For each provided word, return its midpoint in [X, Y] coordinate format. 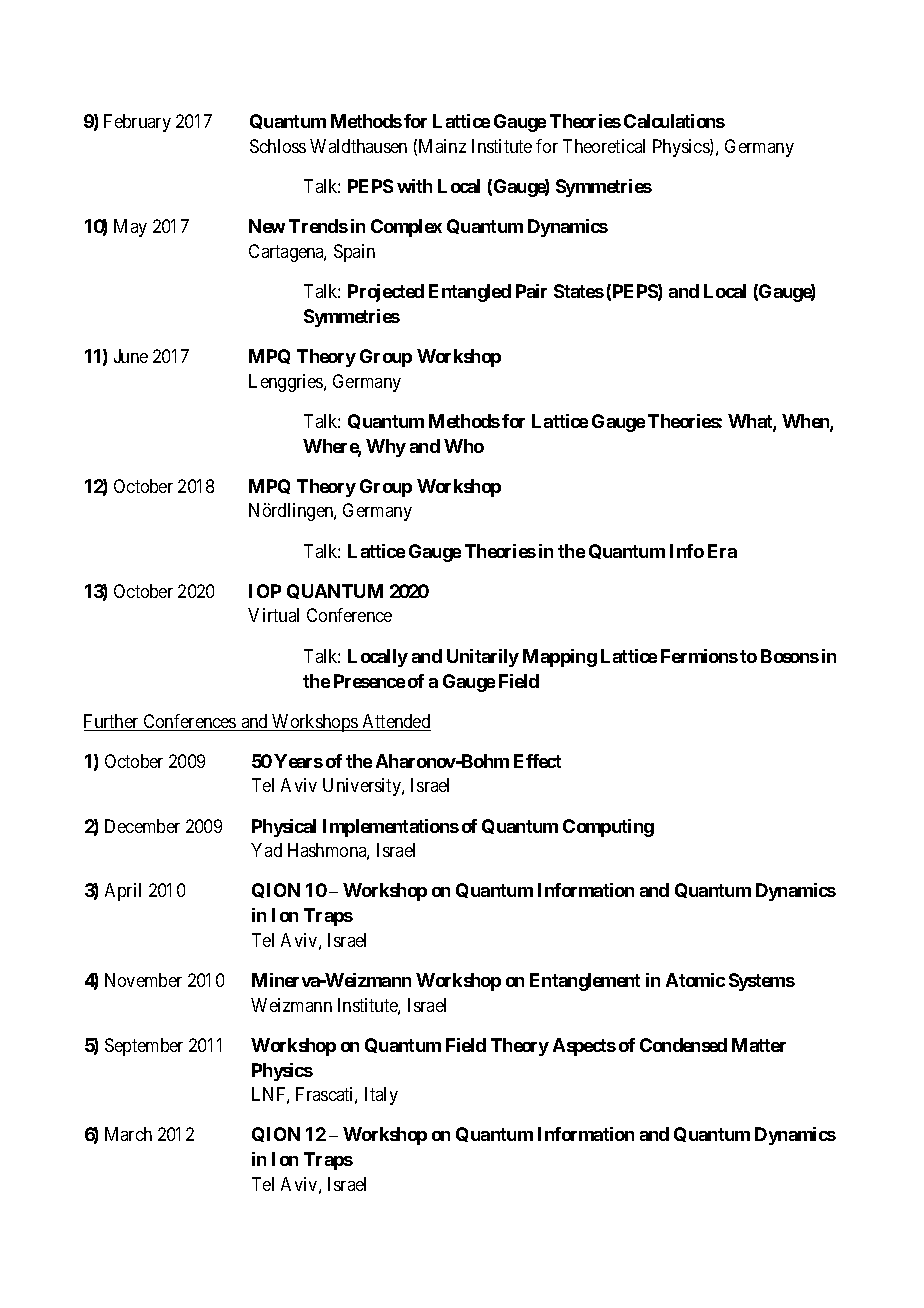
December [142, 826]
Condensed [683, 1045]
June [131, 356]
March [128, 1134]
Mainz [442, 146]
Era [722, 551]
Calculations [674, 121]
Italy [381, 1096]
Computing [608, 828]
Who [464, 446]
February [137, 123]
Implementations [391, 828]
